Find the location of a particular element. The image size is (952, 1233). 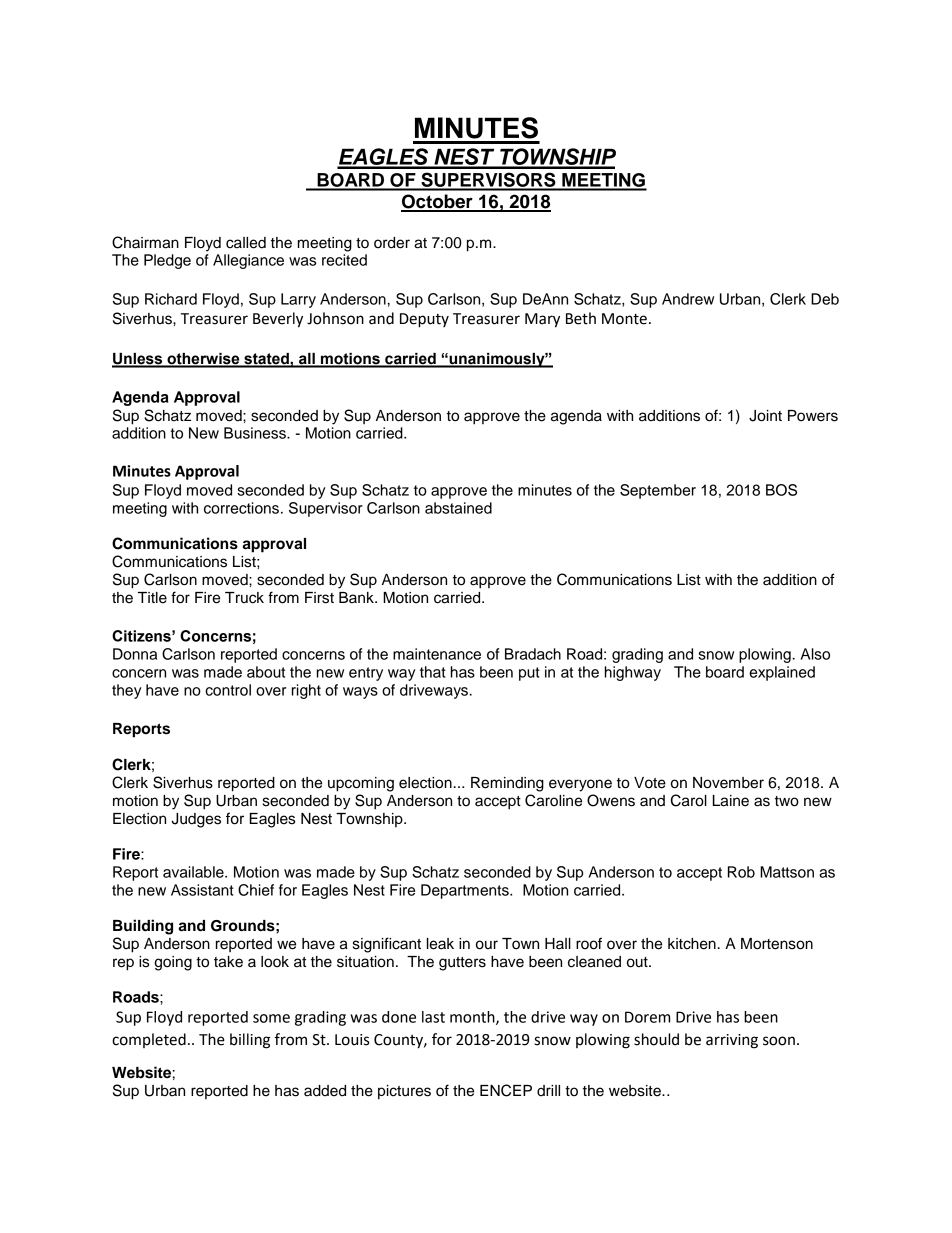

Andrew is located at coordinates (688, 299).
